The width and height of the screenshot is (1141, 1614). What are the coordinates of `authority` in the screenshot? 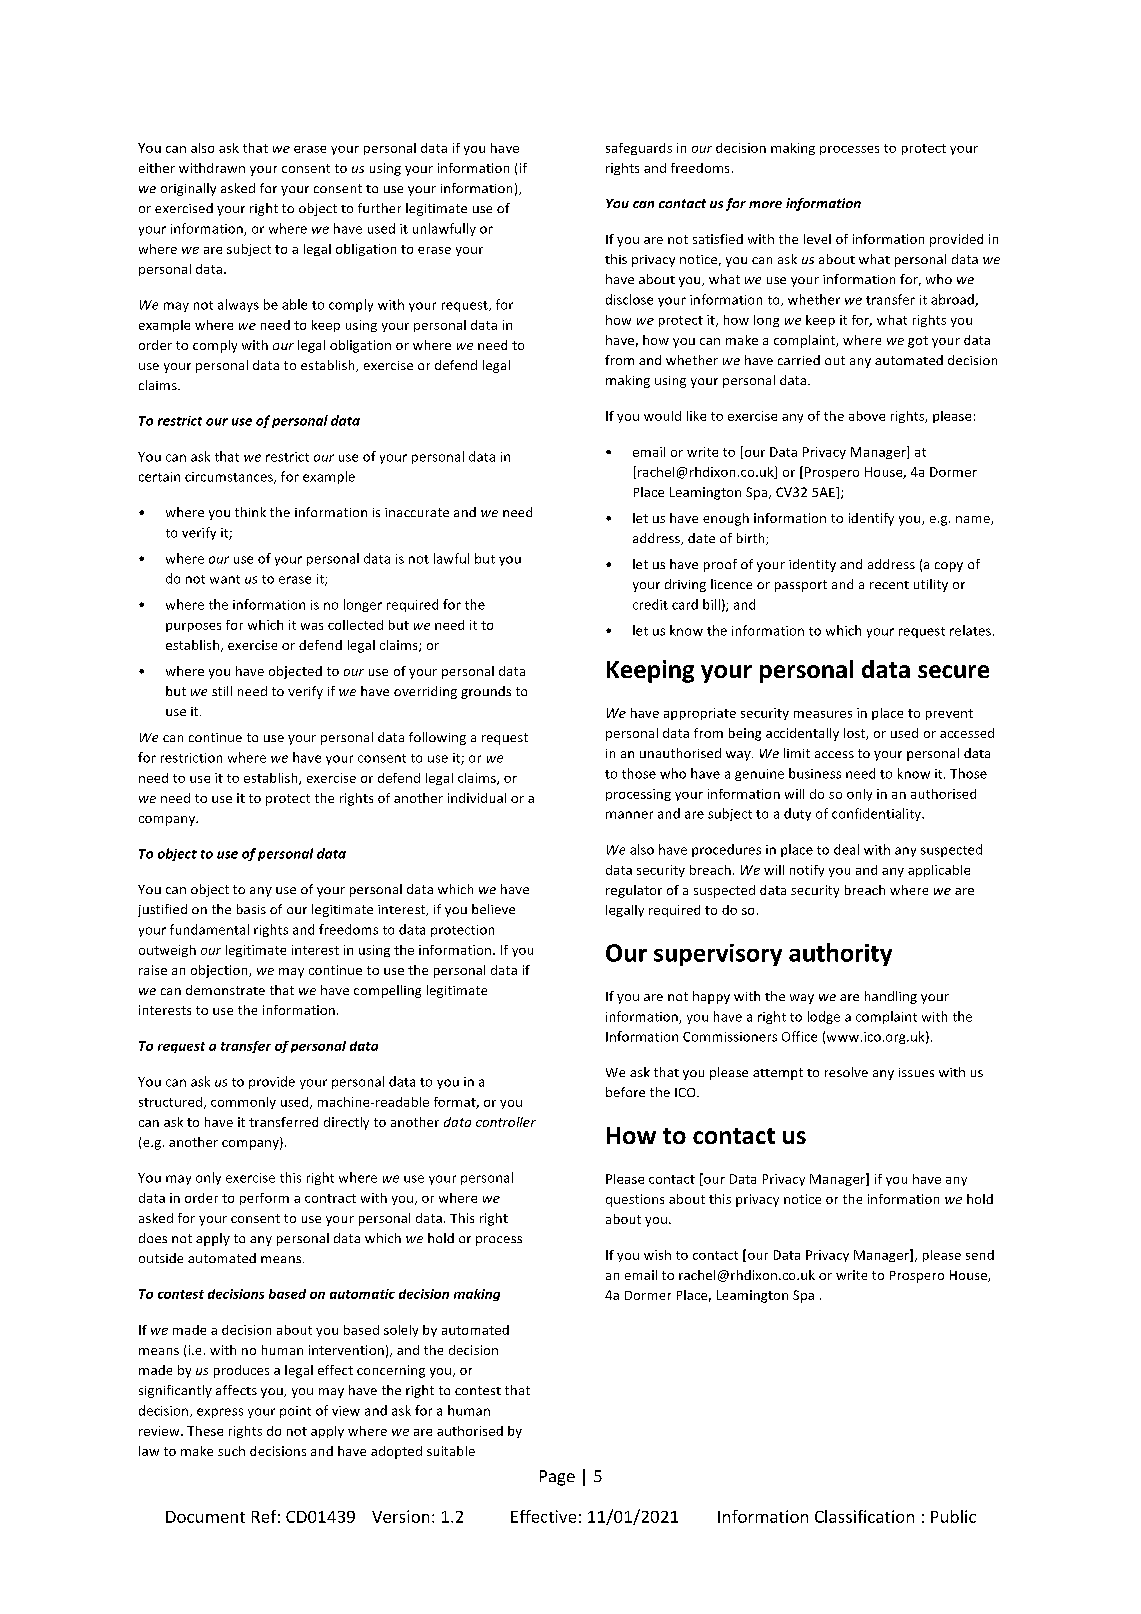 It's located at (840, 954).
